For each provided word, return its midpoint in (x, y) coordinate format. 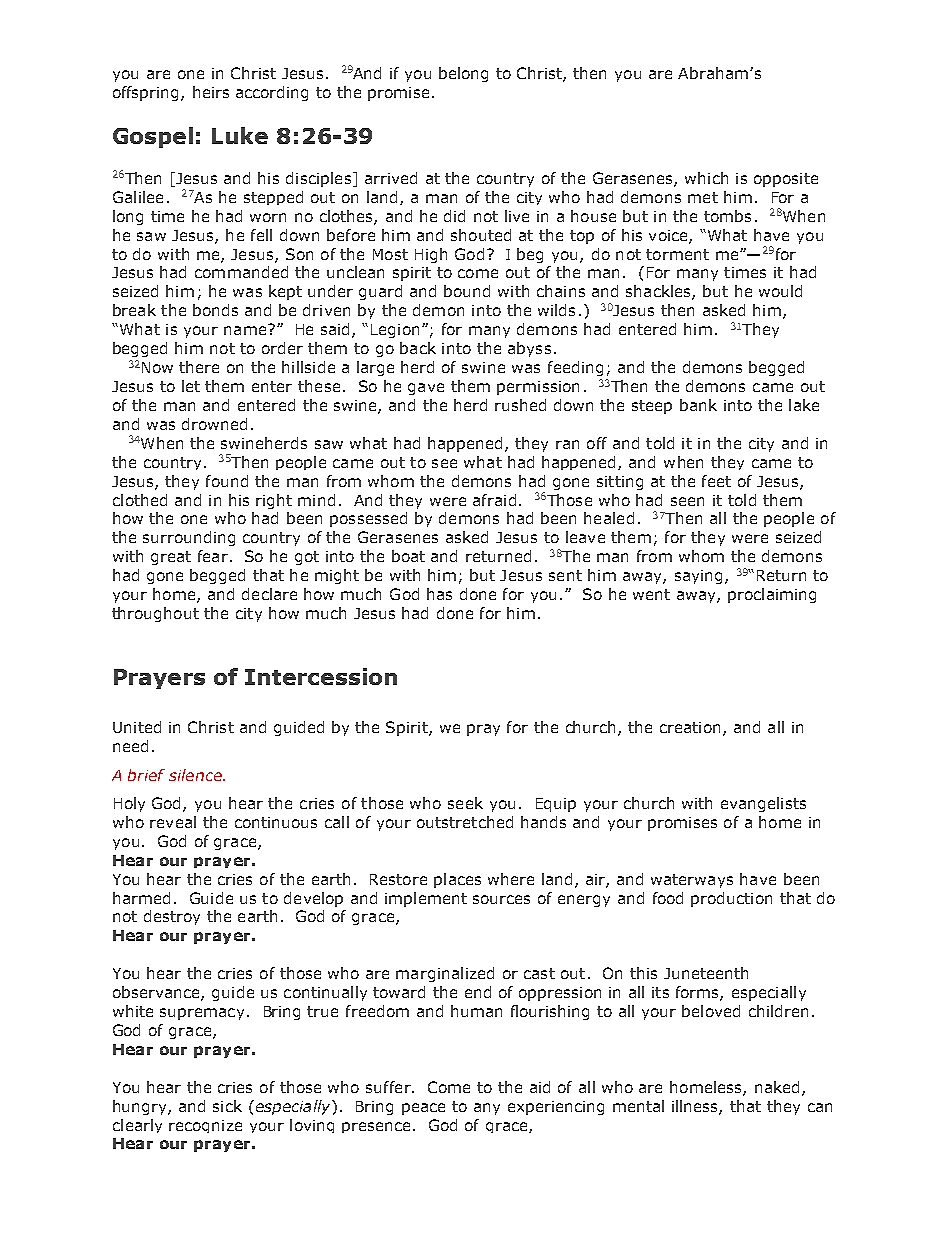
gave (426, 389)
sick (227, 1106)
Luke (240, 135)
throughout (155, 614)
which (706, 178)
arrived (391, 178)
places (457, 880)
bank (698, 405)
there (199, 367)
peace (423, 1109)
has (439, 594)
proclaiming (772, 595)
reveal (173, 822)
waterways (692, 881)
